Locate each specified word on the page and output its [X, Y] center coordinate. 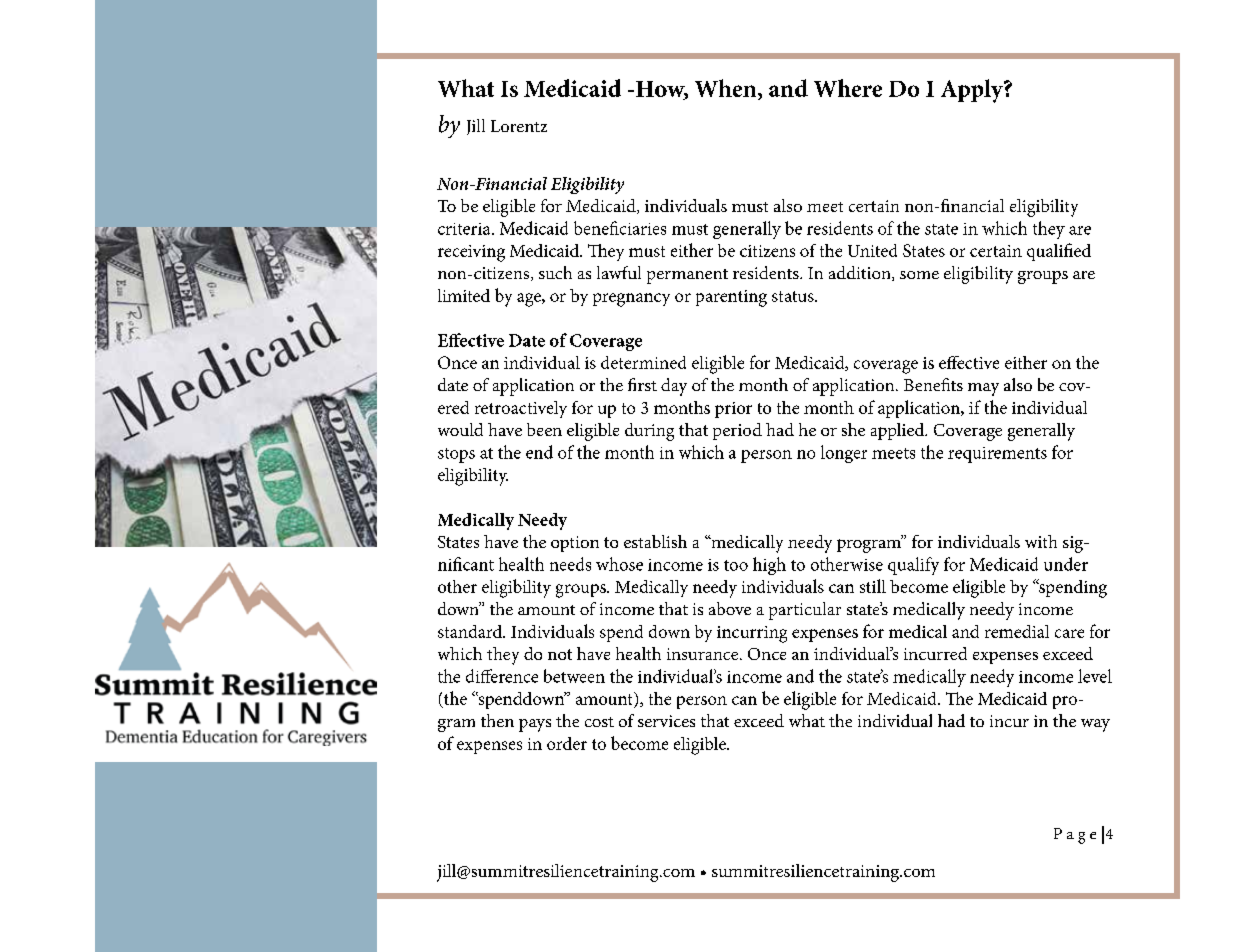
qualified [1059, 252]
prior [733, 410]
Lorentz [519, 126]
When [727, 89]
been [544, 429]
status [794, 296]
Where [848, 88]
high [769, 566]
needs [570, 564]
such [555, 272]
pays [535, 725]
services [666, 721]
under [1066, 564]
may [983, 389]
